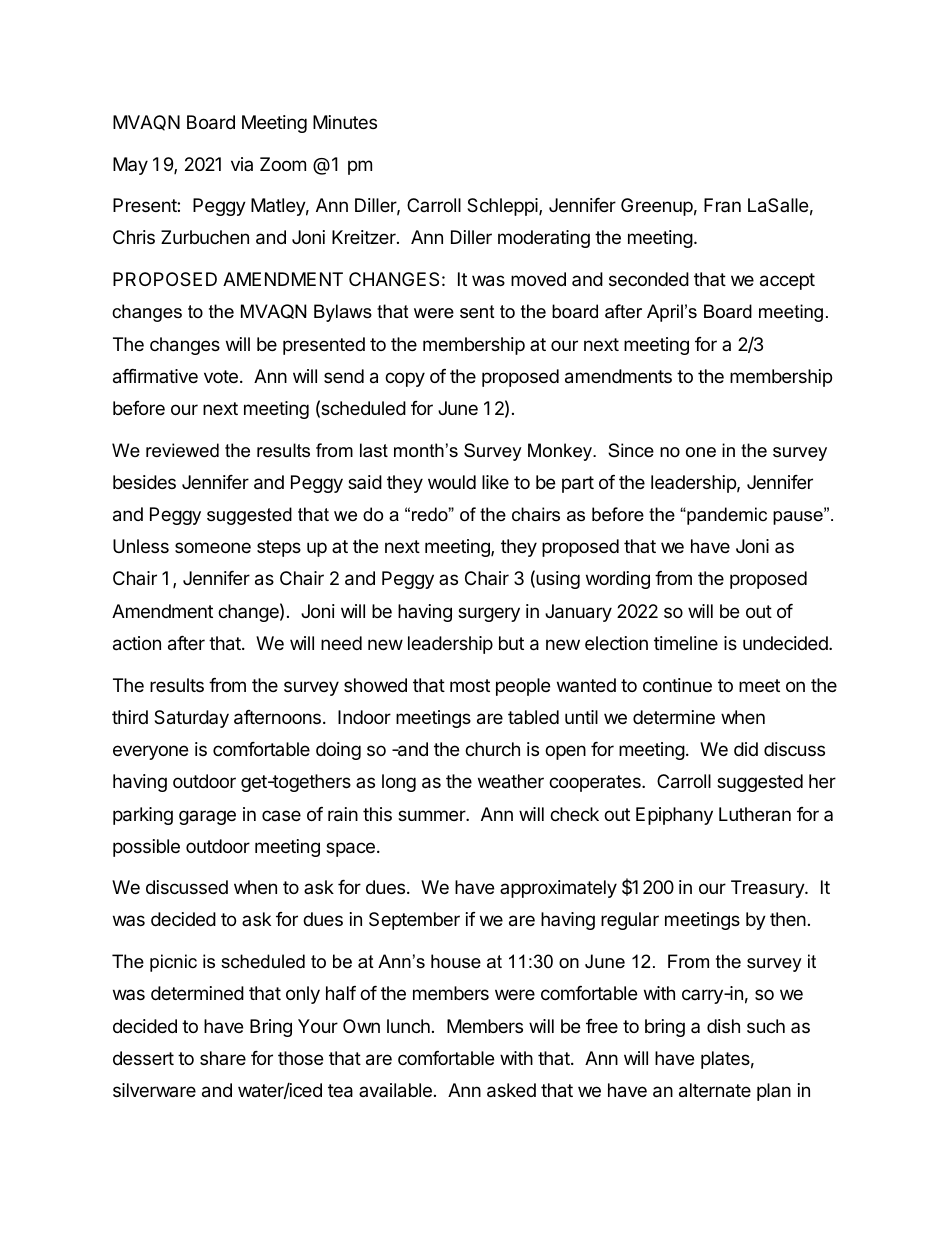 The image size is (952, 1233). I want to click on share, so click(223, 1058).
